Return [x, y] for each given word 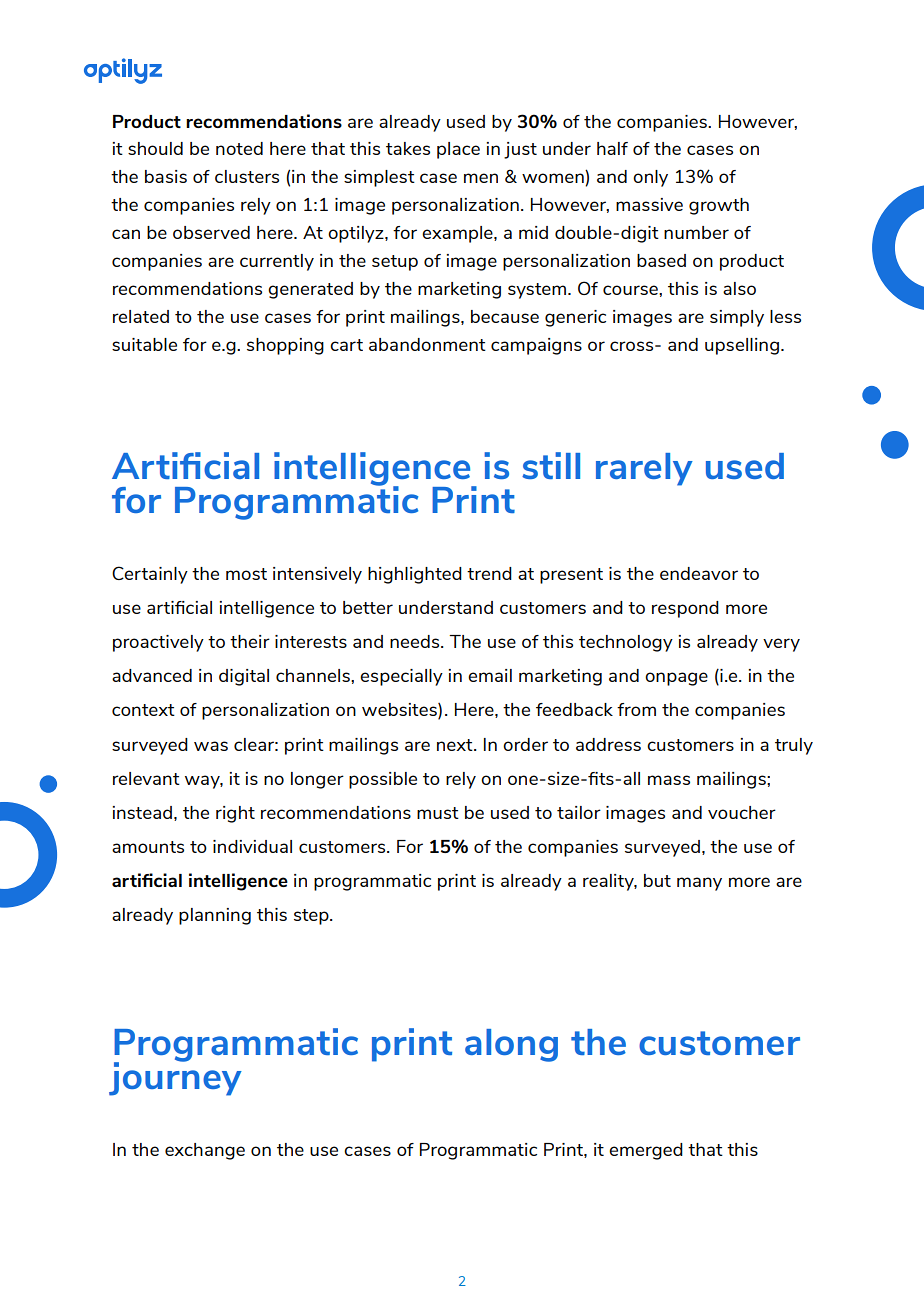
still [551, 465]
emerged [646, 1151]
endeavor [699, 573]
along [511, 1045]
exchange [205, 1151]
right [235, 814]
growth [719, 206]
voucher [742, 812]
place [458, 150]
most [246, 574]
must [438, 813]
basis [166, 176]
